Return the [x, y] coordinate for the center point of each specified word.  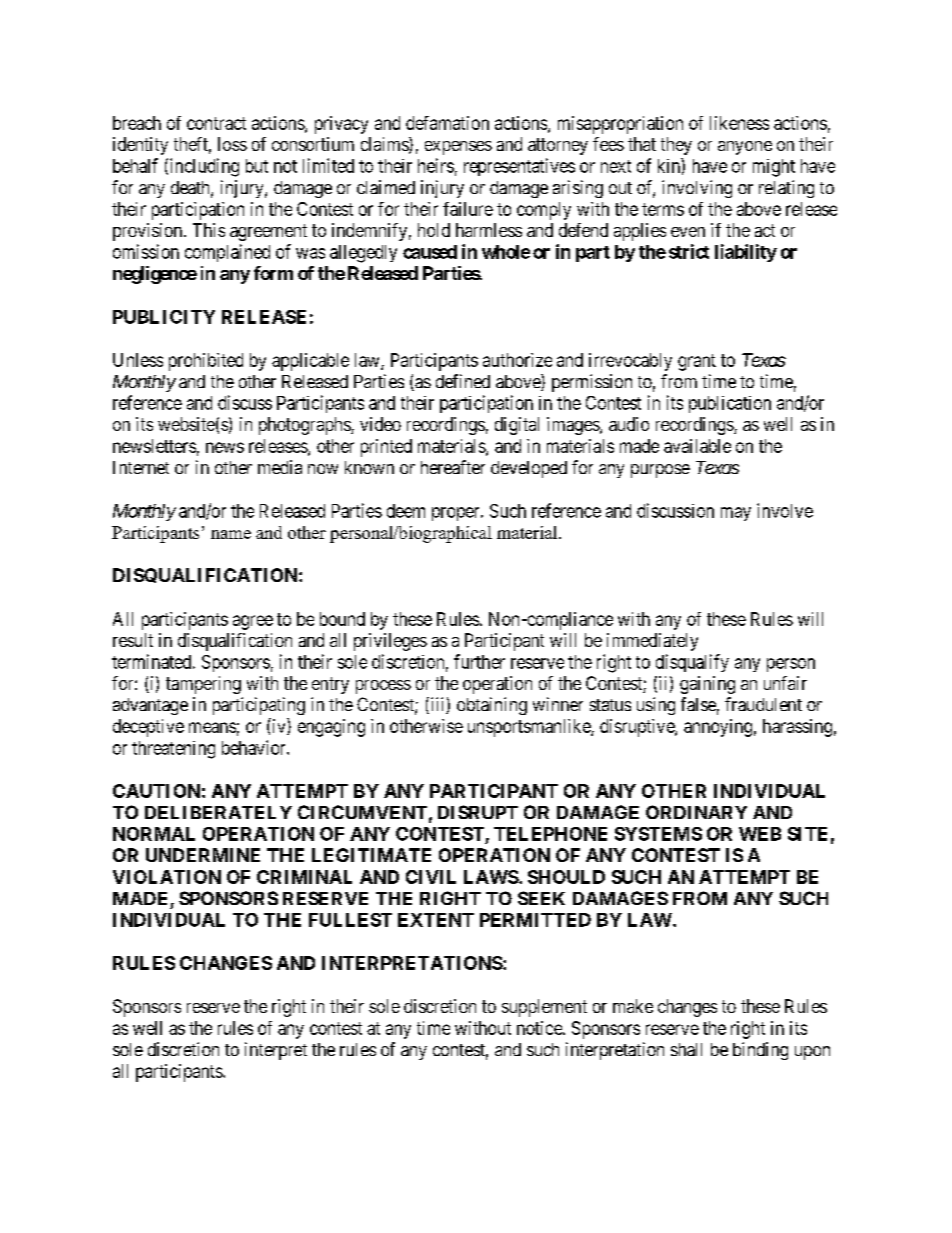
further [479, 661]
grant [697, 362]
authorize [517, 360]
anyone [745, 148]
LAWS [491, 877]
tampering [203, 685]
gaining [707, 685]
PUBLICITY [164, 317]
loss [232, 144]
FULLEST [350, 920]
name [231, 534]
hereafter [453, 467]
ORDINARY [696, 812]
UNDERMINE [203, 855]
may [736, 514]
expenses [458, 148]
